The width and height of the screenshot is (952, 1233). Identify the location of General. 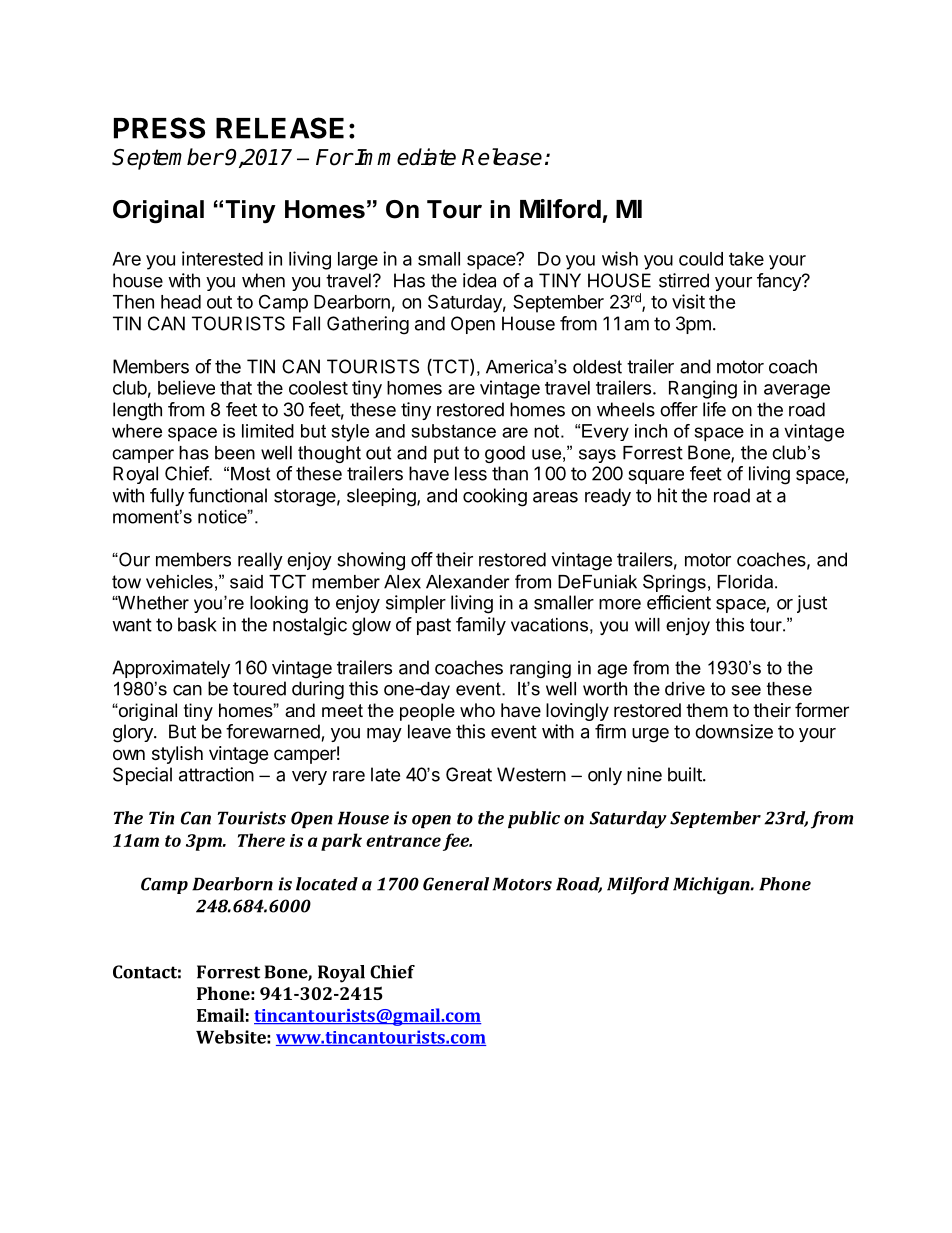
(456, 884).
